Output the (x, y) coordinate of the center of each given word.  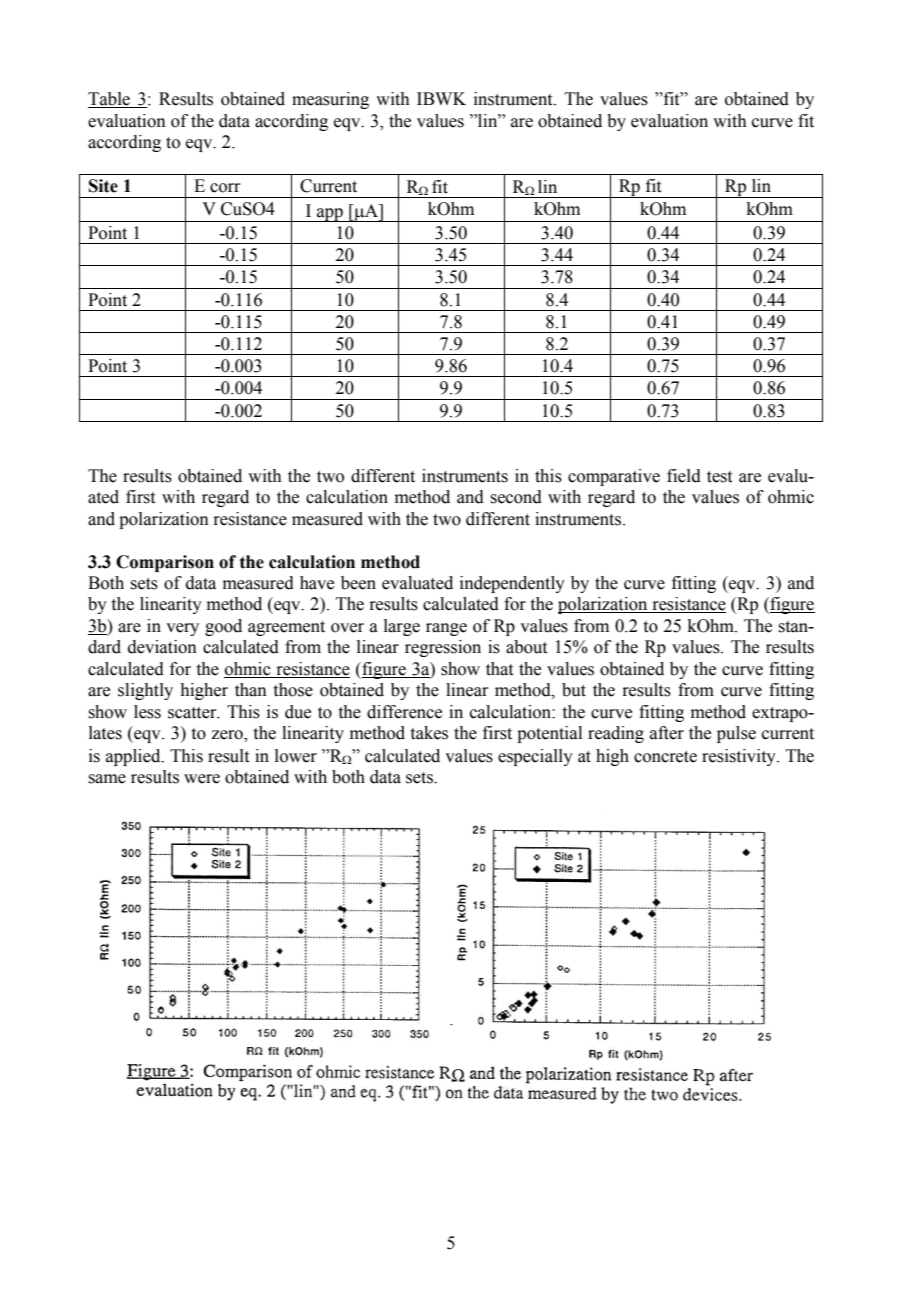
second (516, 497)
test (719, 477)
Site (103, 186)
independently (512, 584)
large (402, 627)
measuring (330, 100)
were (202, 779)
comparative (614, 477)
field (684, 476)
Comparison (165, 563)
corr (225, 188)
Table (110, 100)
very (182, 629)
